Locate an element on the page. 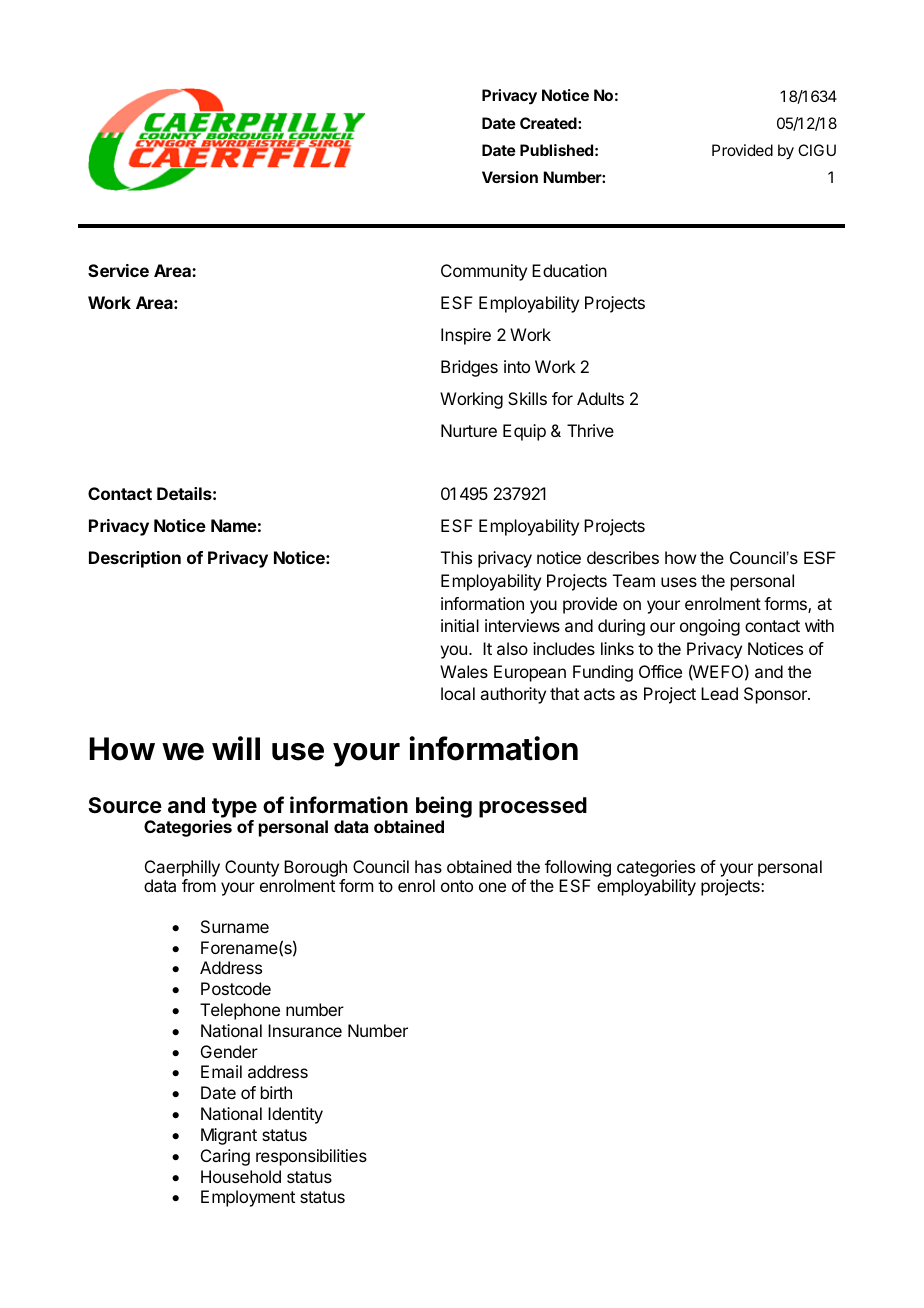 This image has width=924, height=1308. Wales is located at coordinates (464, 671).
